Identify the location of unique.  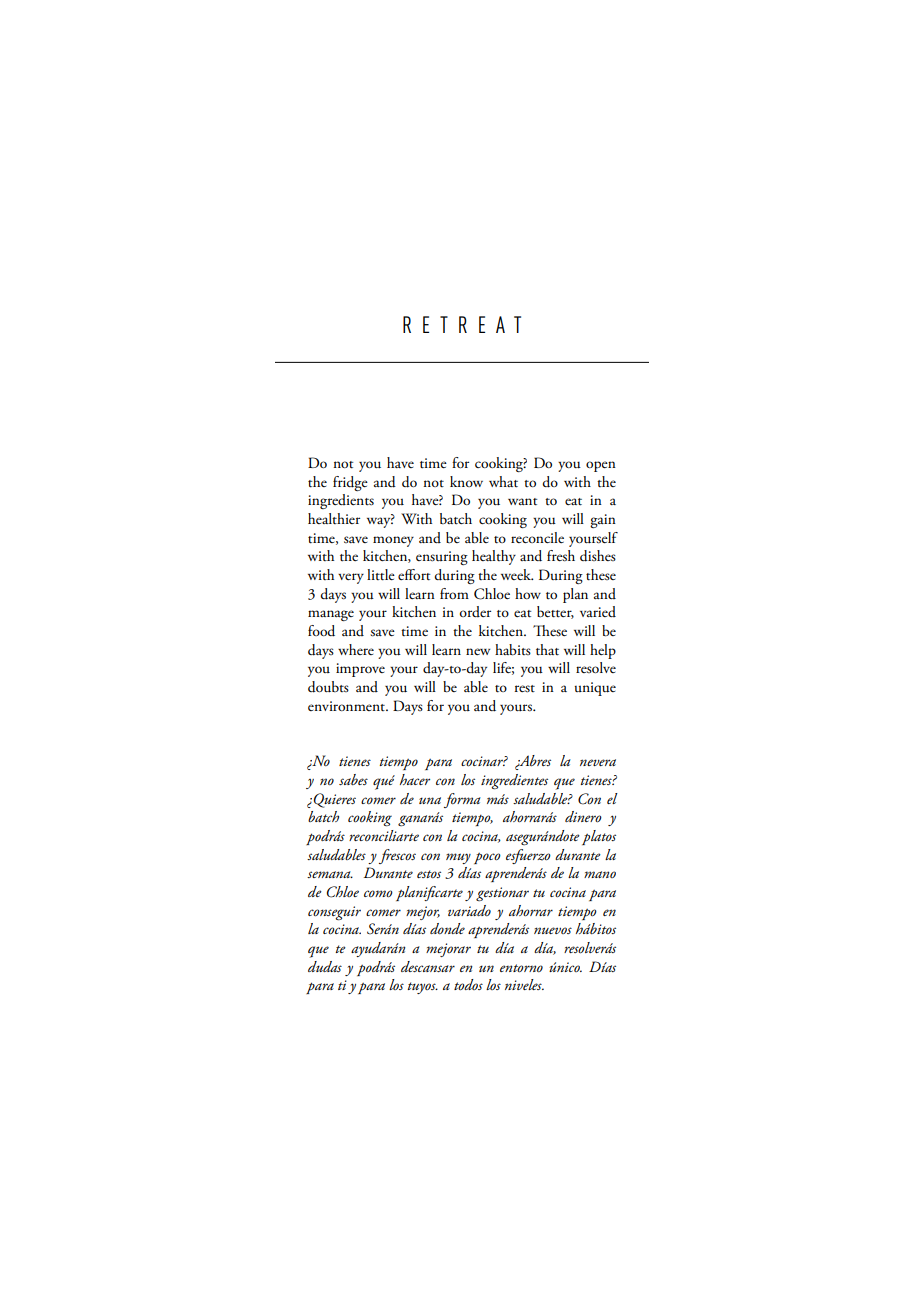
(595, 689).
